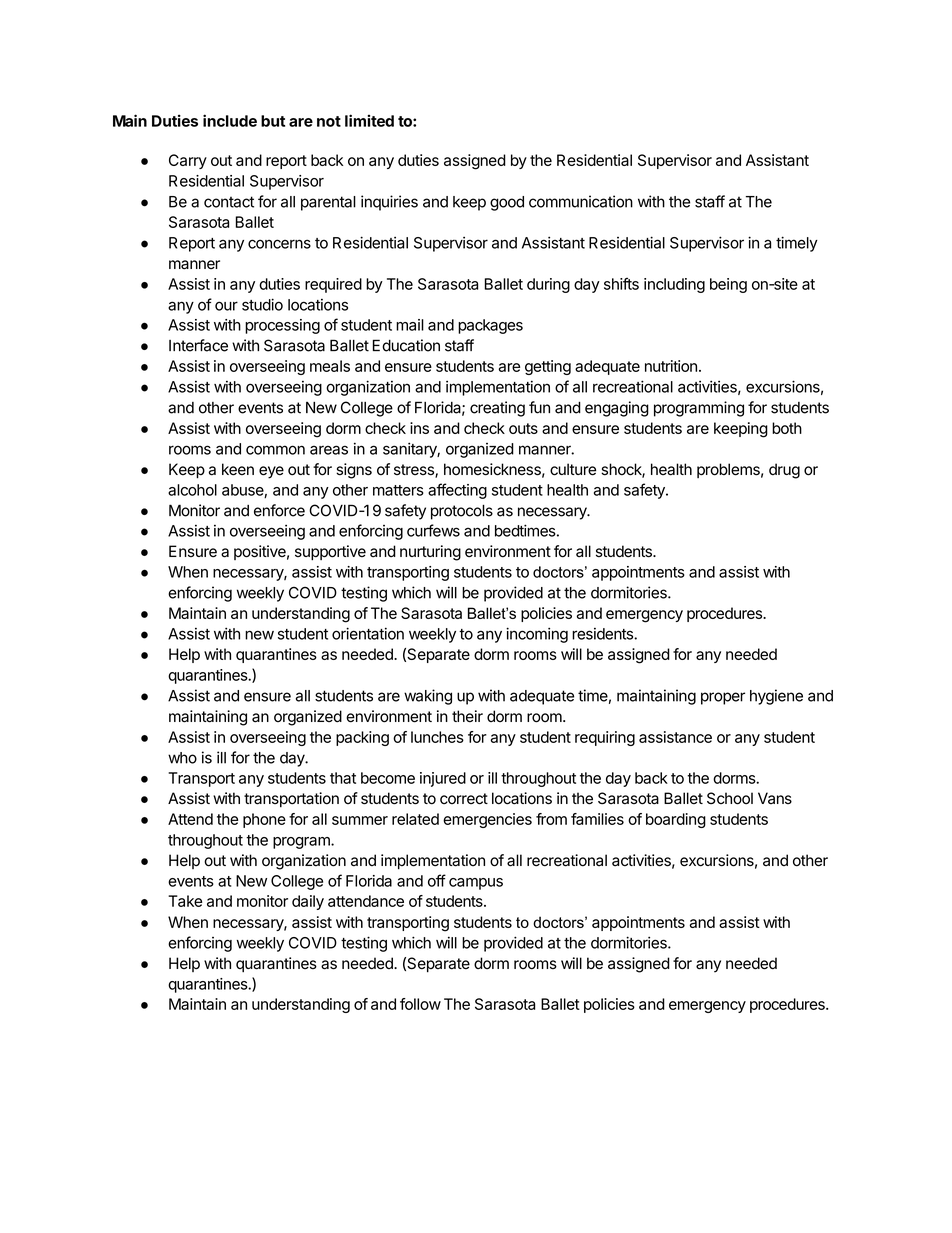  I want to click on nurturing, so click(430, 553).
